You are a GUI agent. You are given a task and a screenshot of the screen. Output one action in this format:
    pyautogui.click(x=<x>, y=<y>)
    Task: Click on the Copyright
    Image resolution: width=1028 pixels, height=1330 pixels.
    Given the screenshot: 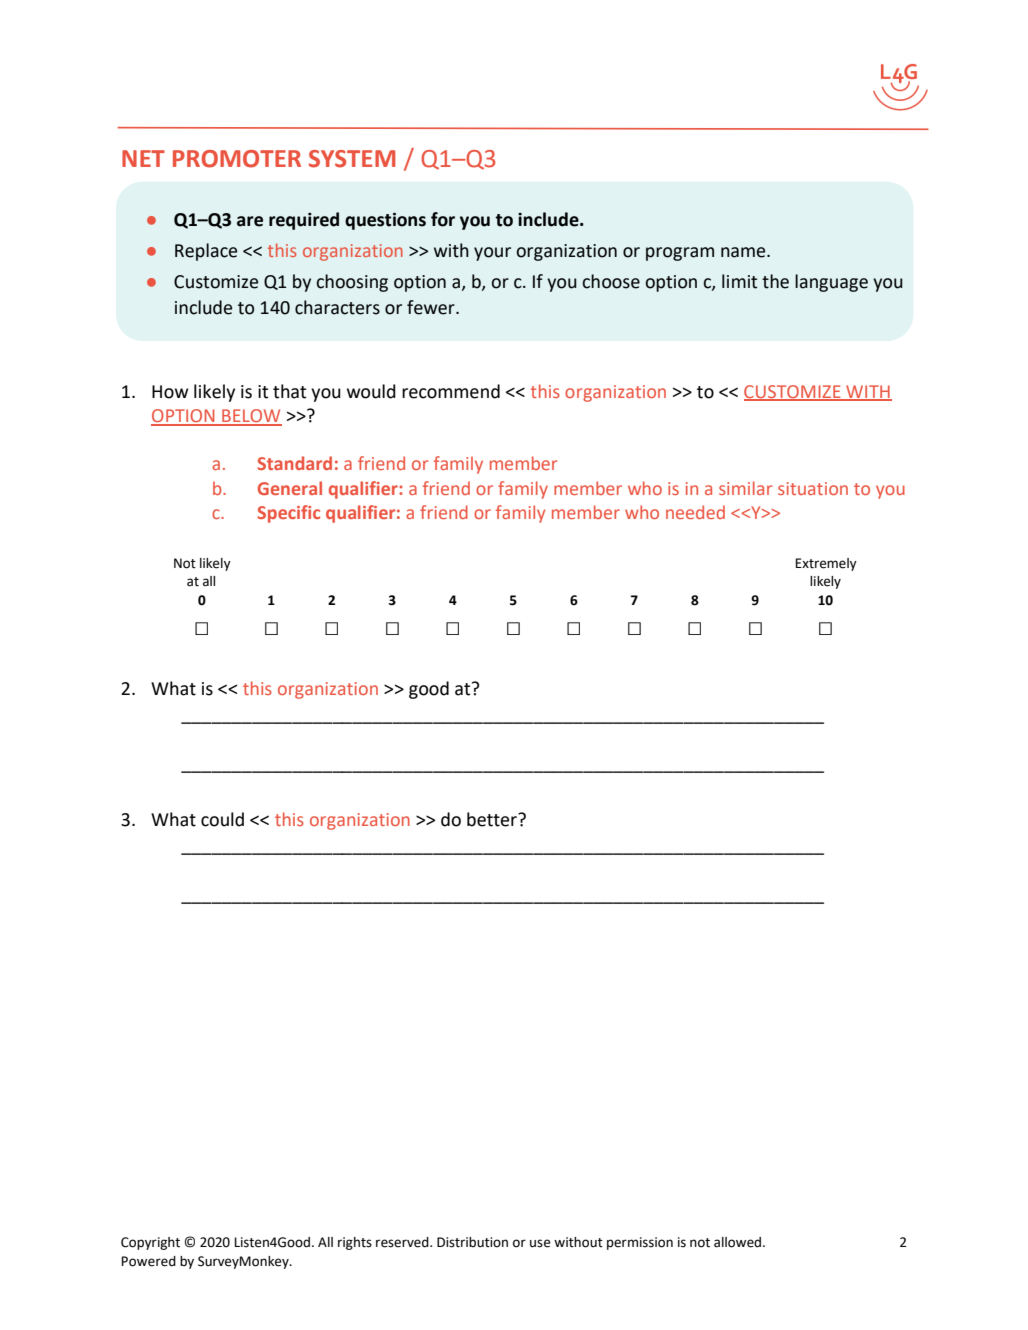 What is the action you would take?
    pyautogui.click(x=150, y=1243)
